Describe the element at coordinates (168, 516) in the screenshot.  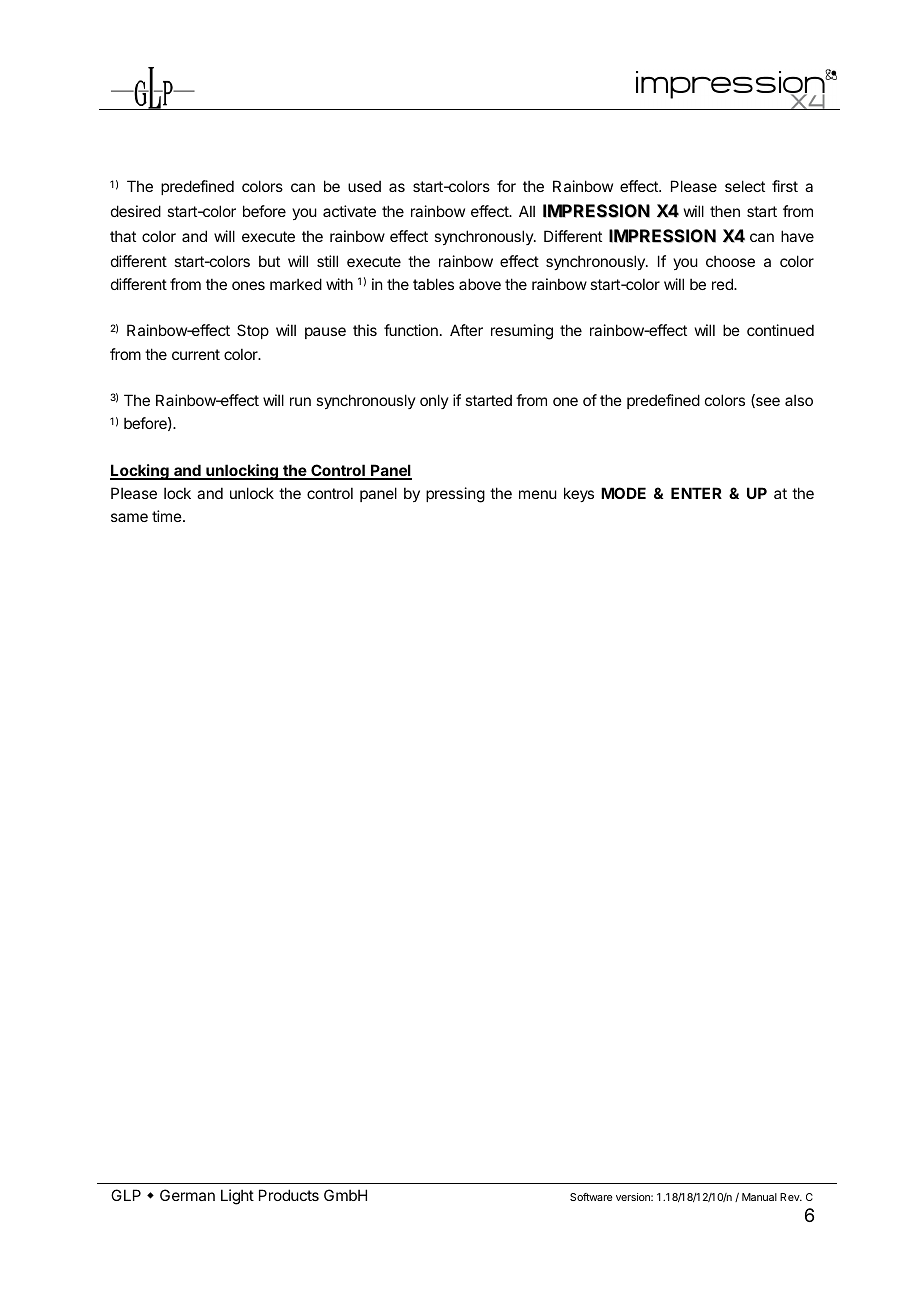
I see `time` at that location.
